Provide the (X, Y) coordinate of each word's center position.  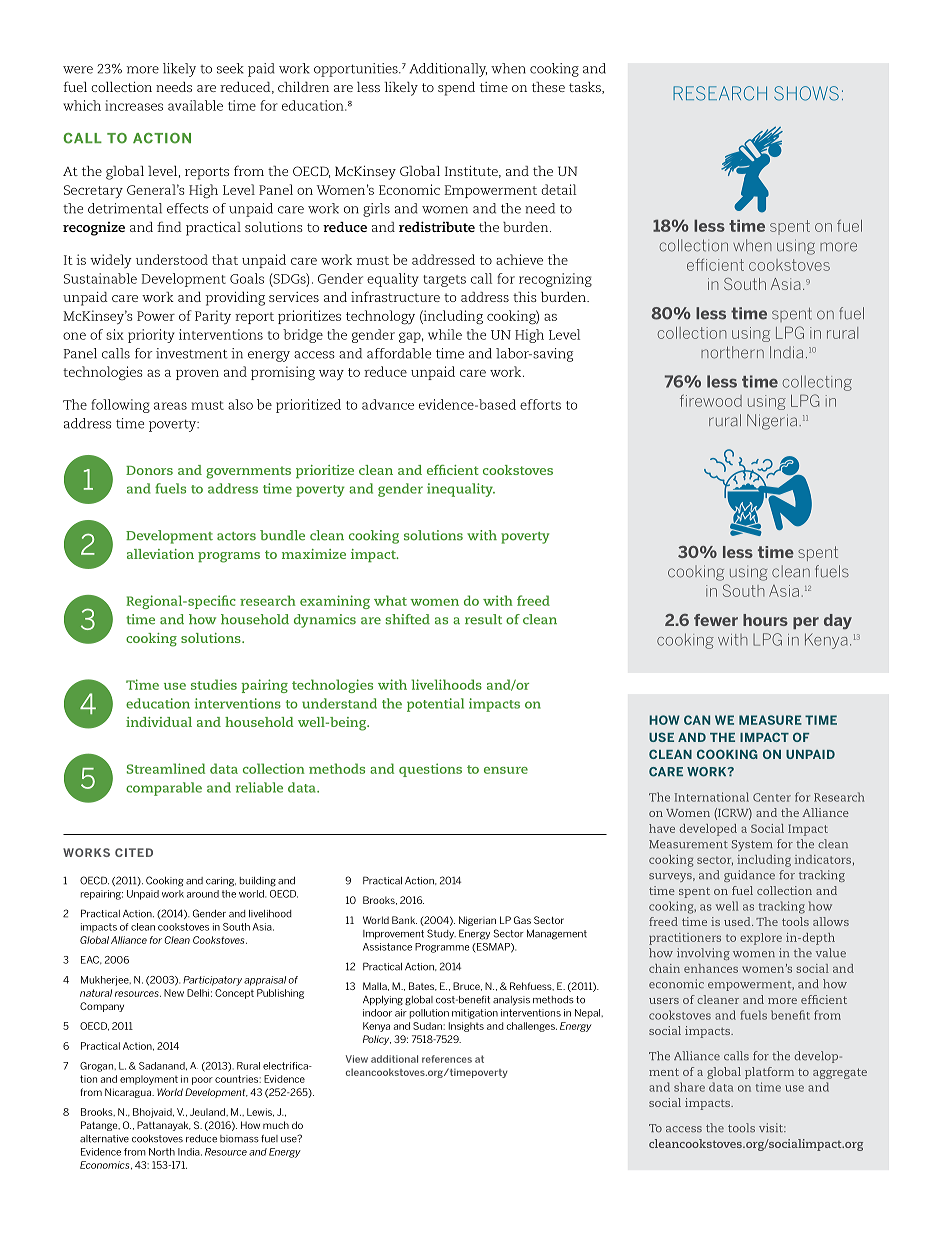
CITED (134, 852)
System (752, 845)
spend (456, 89)
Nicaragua (129, 1093)
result (483, 619)
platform (769, 1073)
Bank (404, 920)
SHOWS (806, 93)
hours (765, 620)
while (445, 334)
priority (151, 336)
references (447, 1059)
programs (229, 557)
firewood (711, 400)
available (195, 105)
